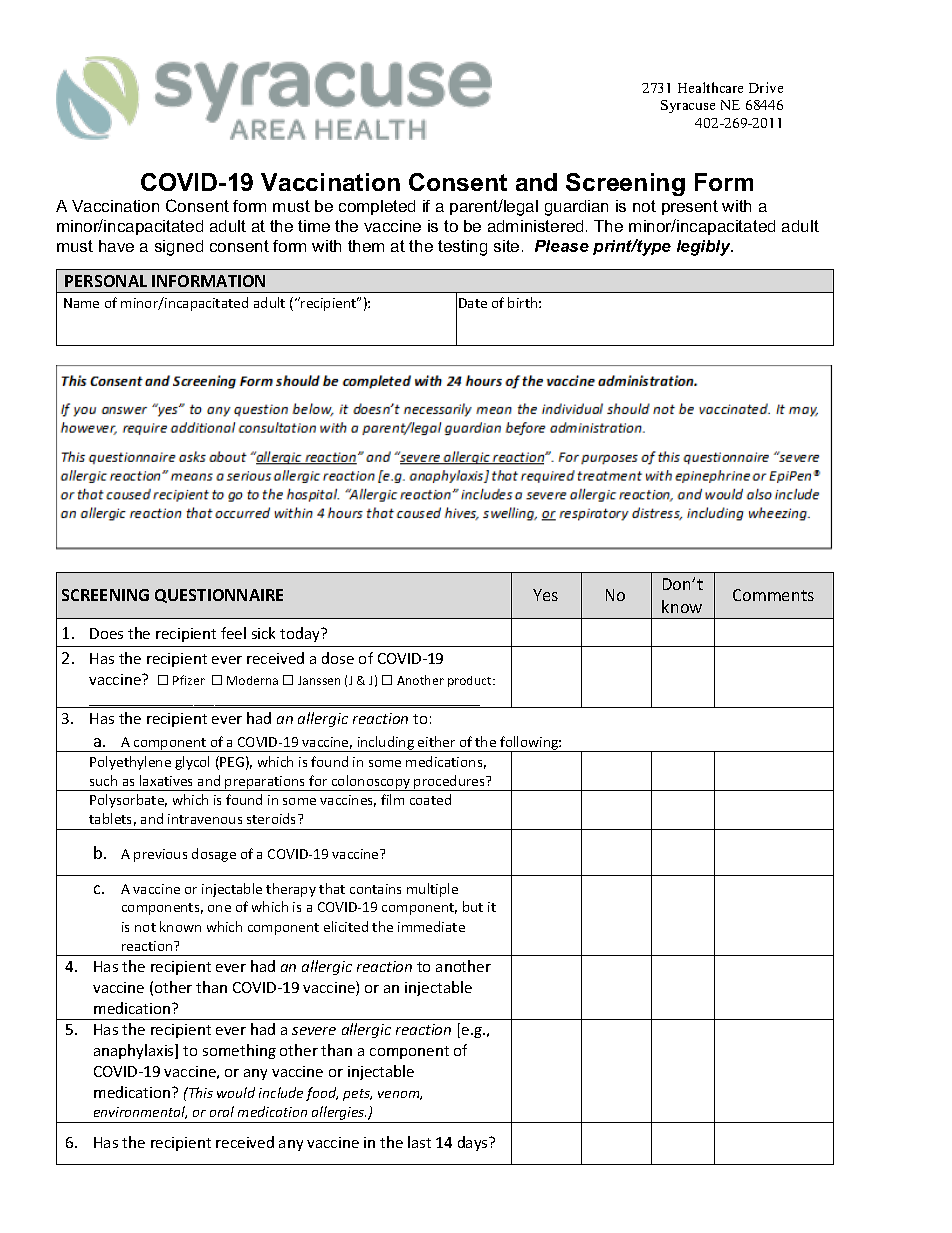  Describe the element at coordinates (473, 906) in the screenshot. I see `but` at that location.
